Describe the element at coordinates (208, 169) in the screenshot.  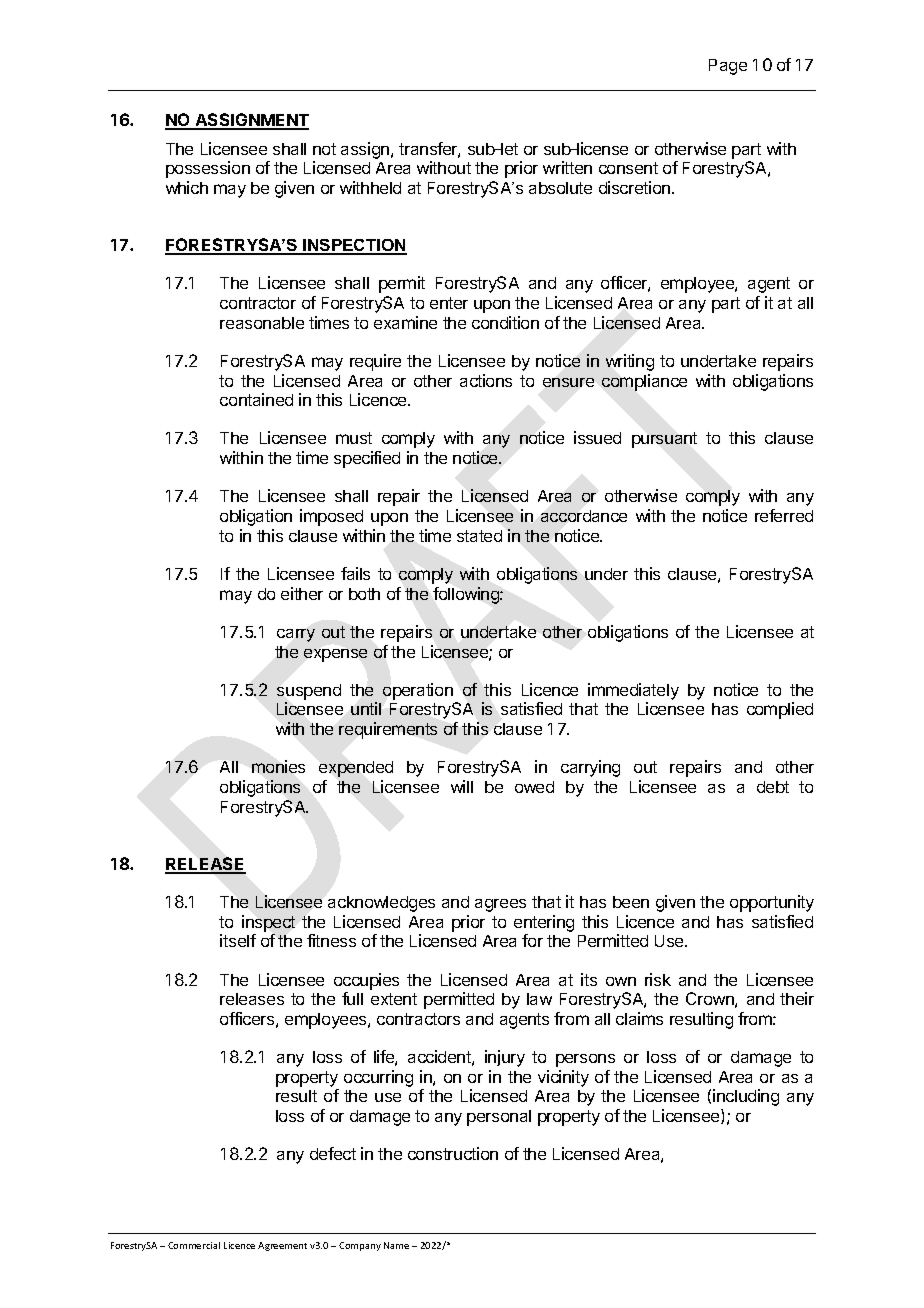
I see `possession` at that location.
